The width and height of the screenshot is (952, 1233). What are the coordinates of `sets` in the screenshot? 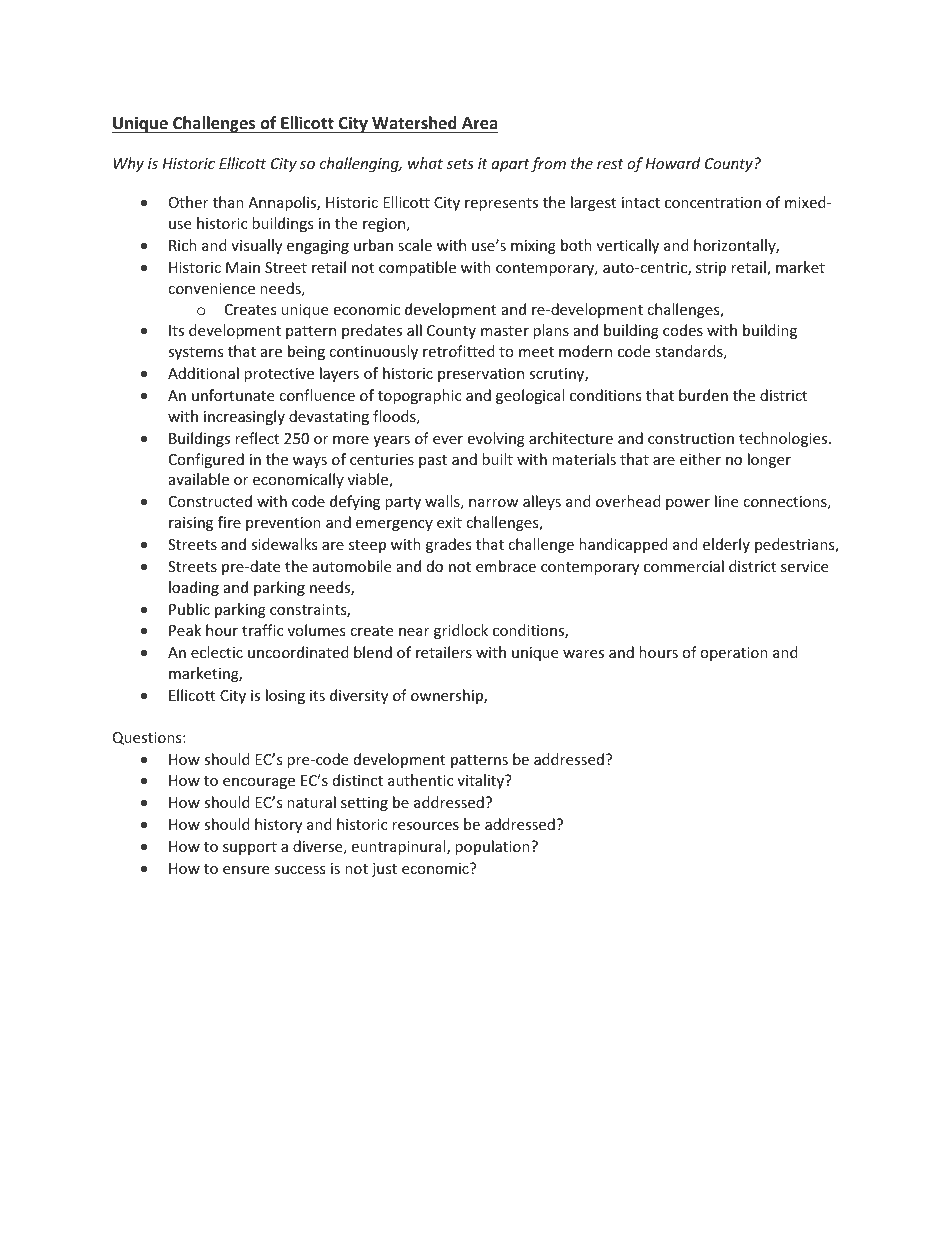 It's located at (460, 164).
